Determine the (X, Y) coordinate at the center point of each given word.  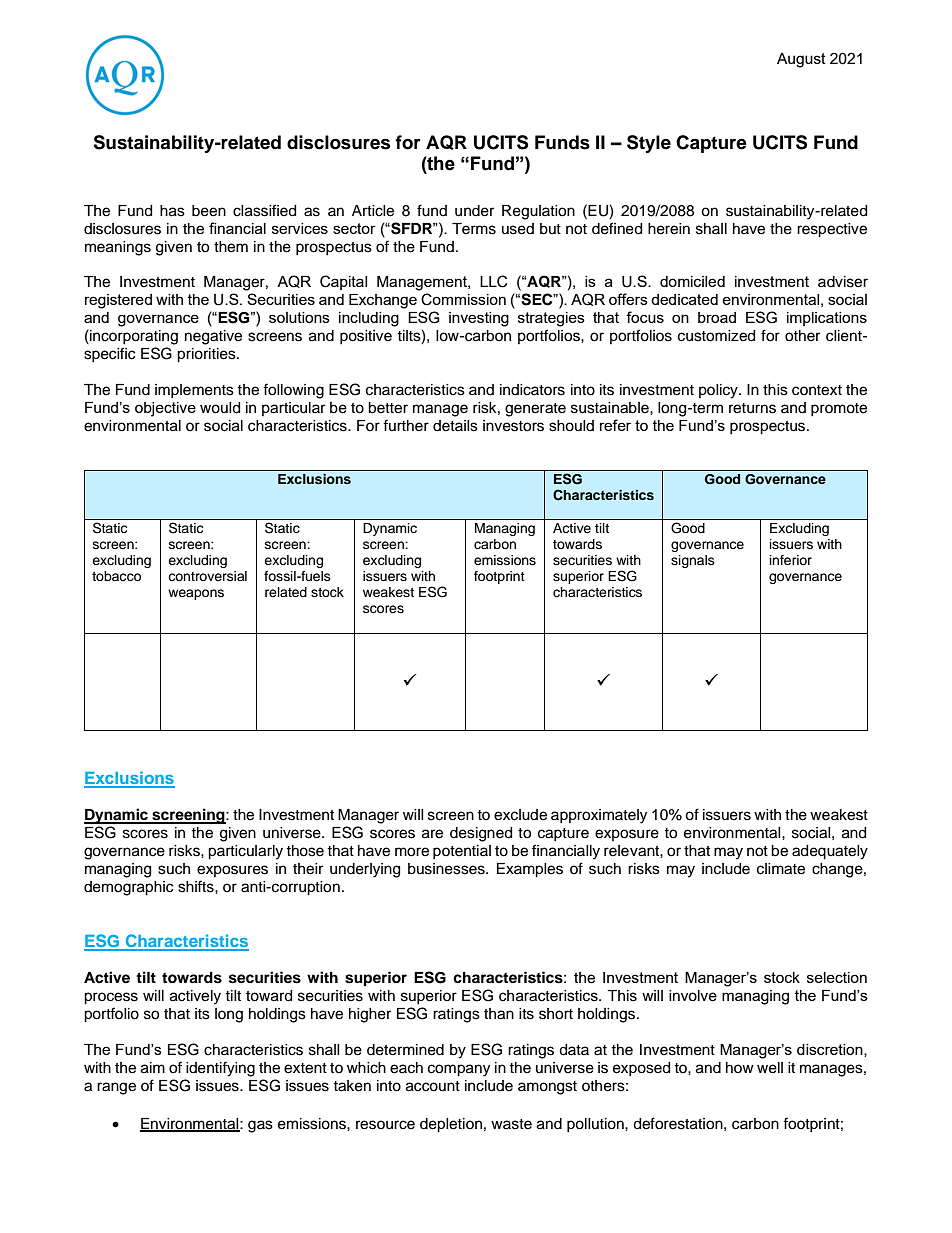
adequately (830, 852)
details (455, 426)
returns (752, 408)
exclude (520, 815)
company (459, 1070)
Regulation (538, 212)
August (801, 60)
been (209, 211)
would (220, 408)
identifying (220, 1069)
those (305, 851)
